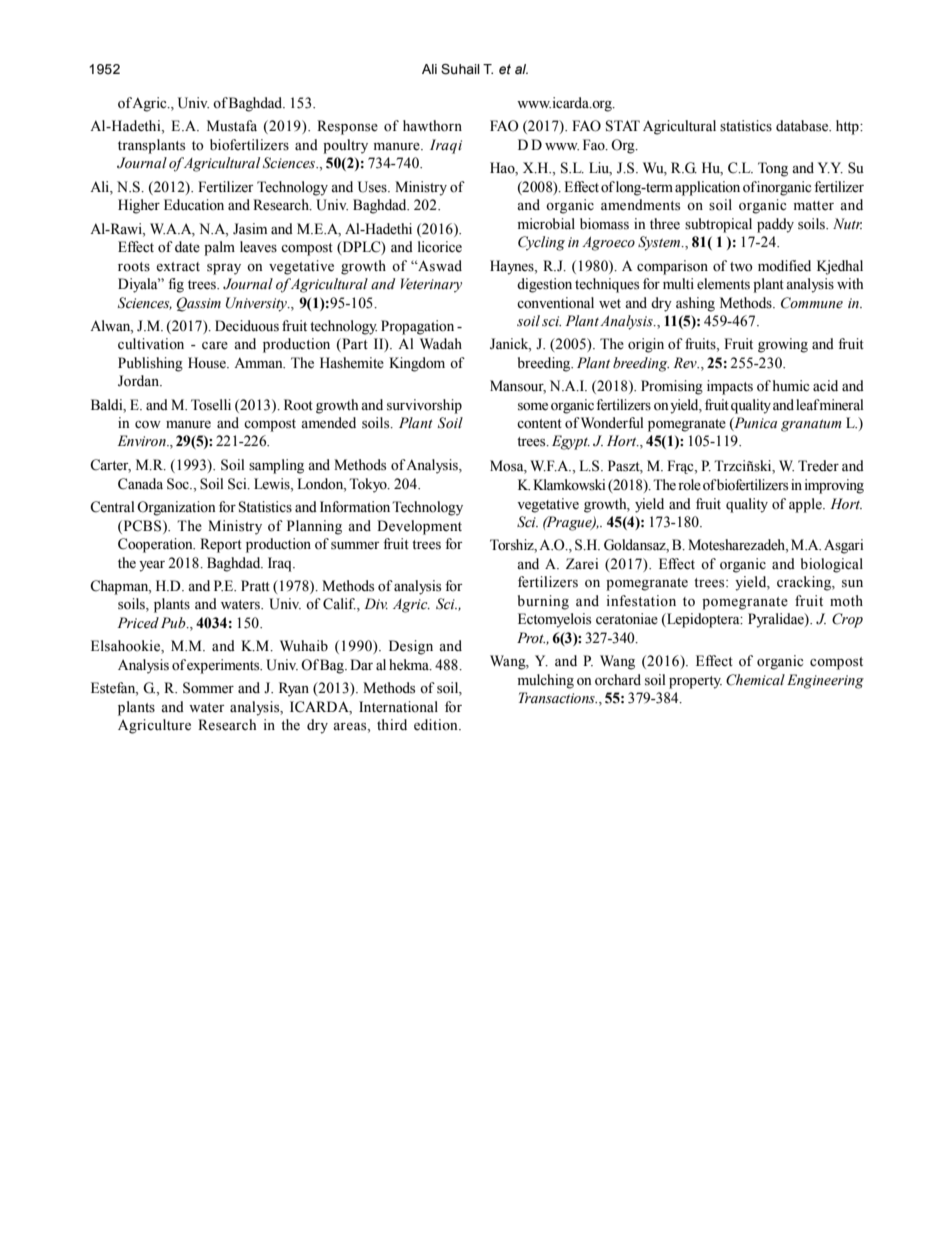  What do you see at coordinates (417, 327) in the screenshot?
I see `Propagation` at bounding box center [417, 327].
